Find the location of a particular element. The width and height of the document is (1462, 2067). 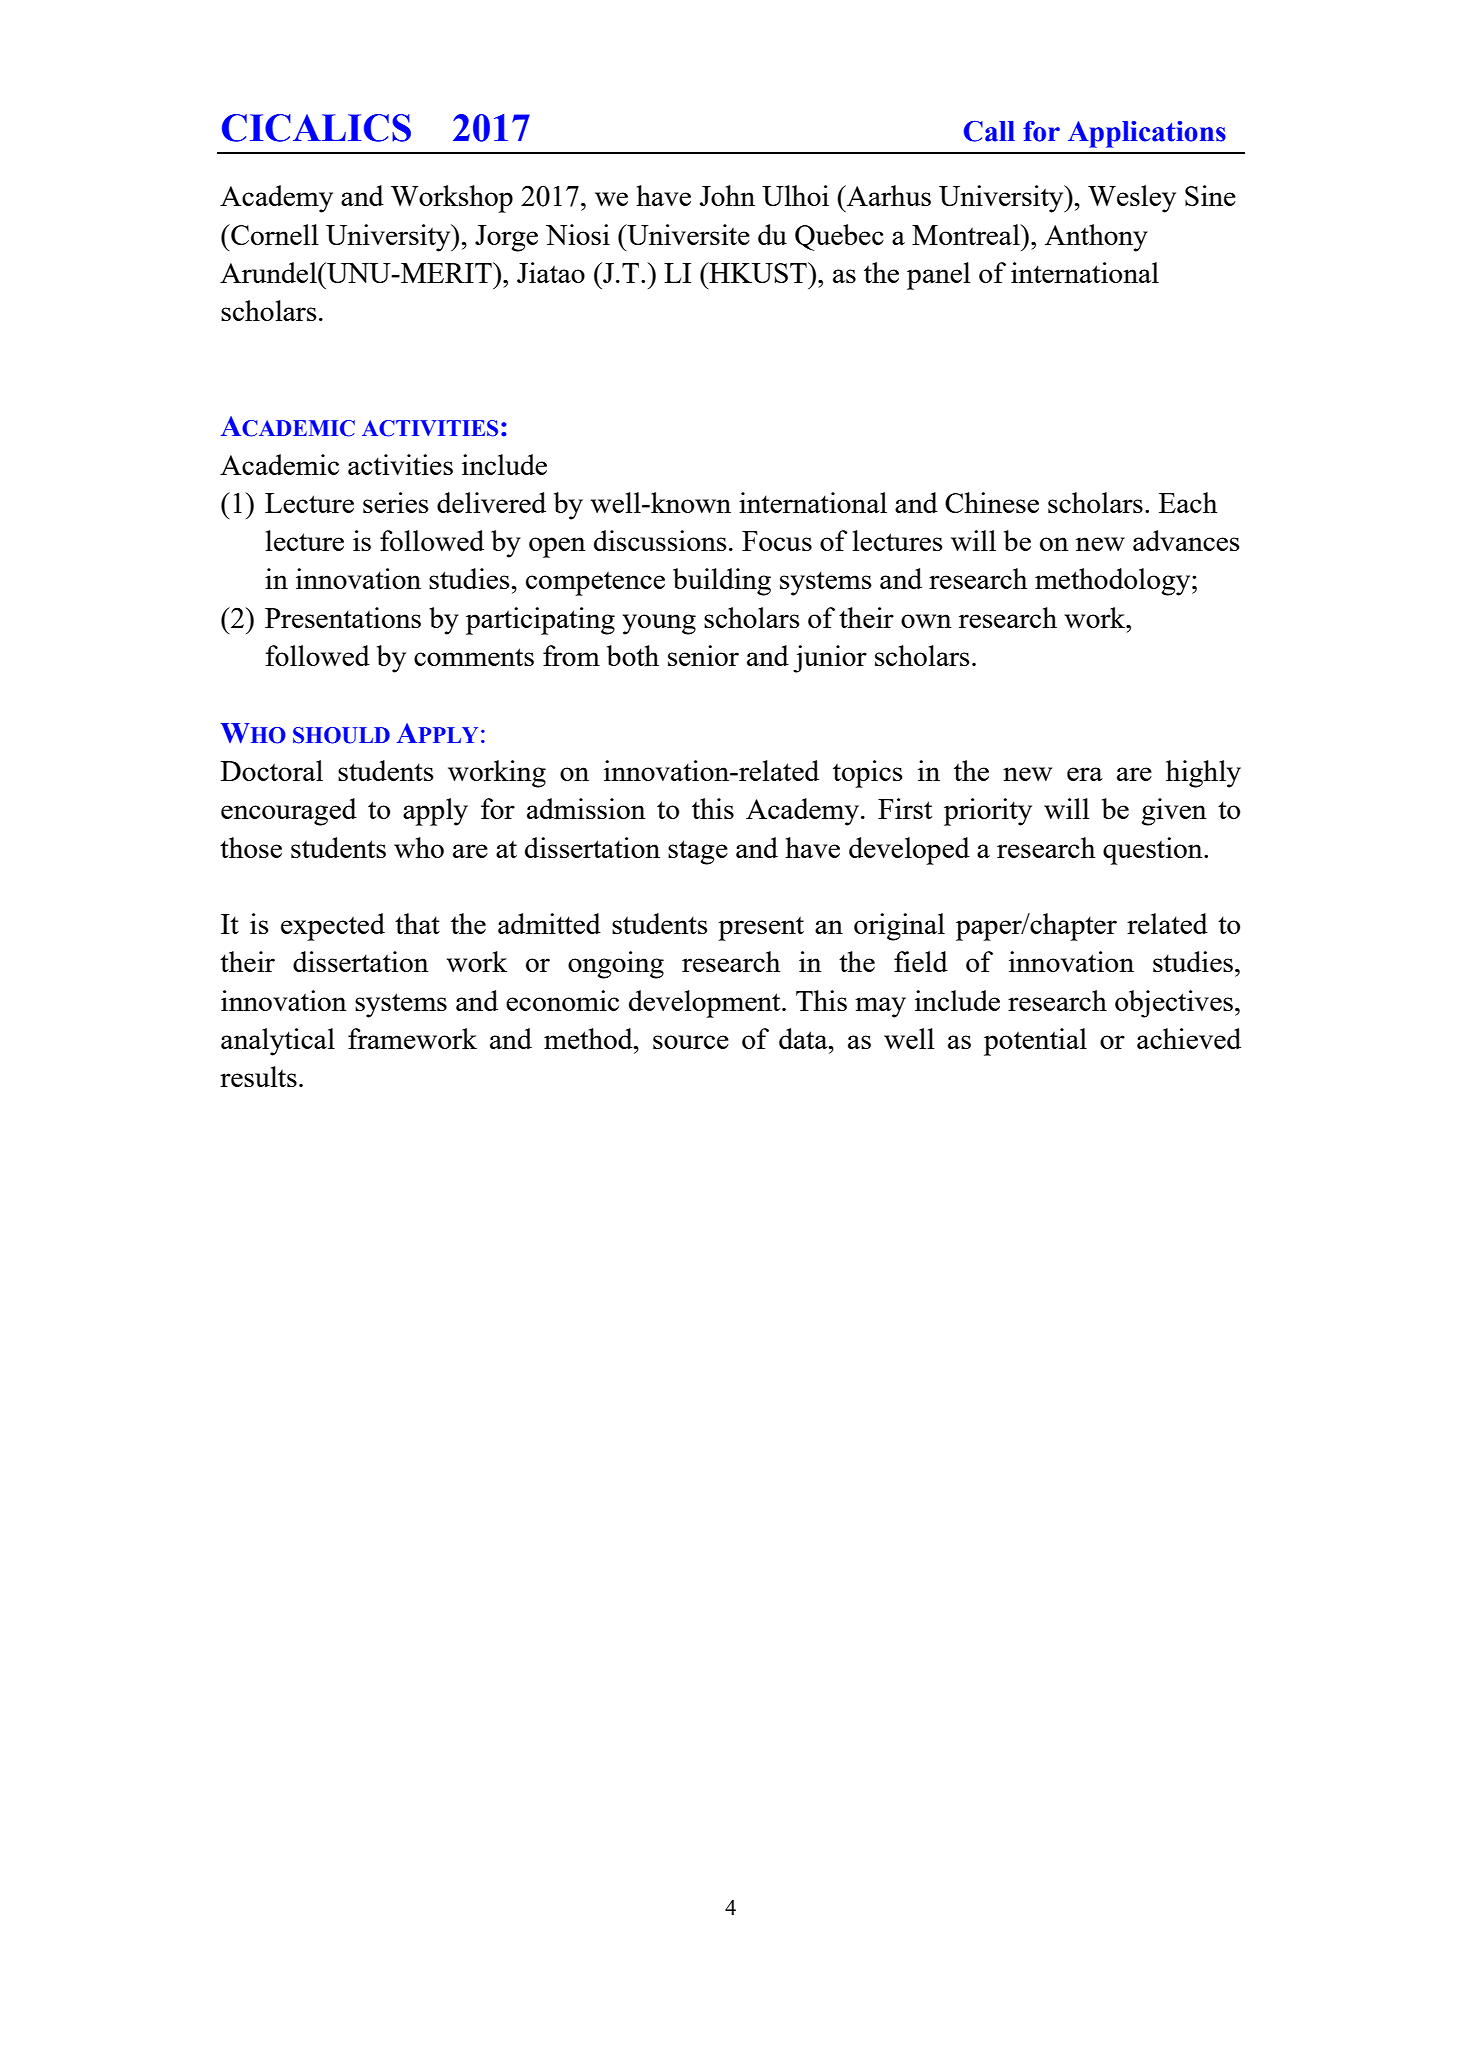

building is located at coordinates (722, 582).
